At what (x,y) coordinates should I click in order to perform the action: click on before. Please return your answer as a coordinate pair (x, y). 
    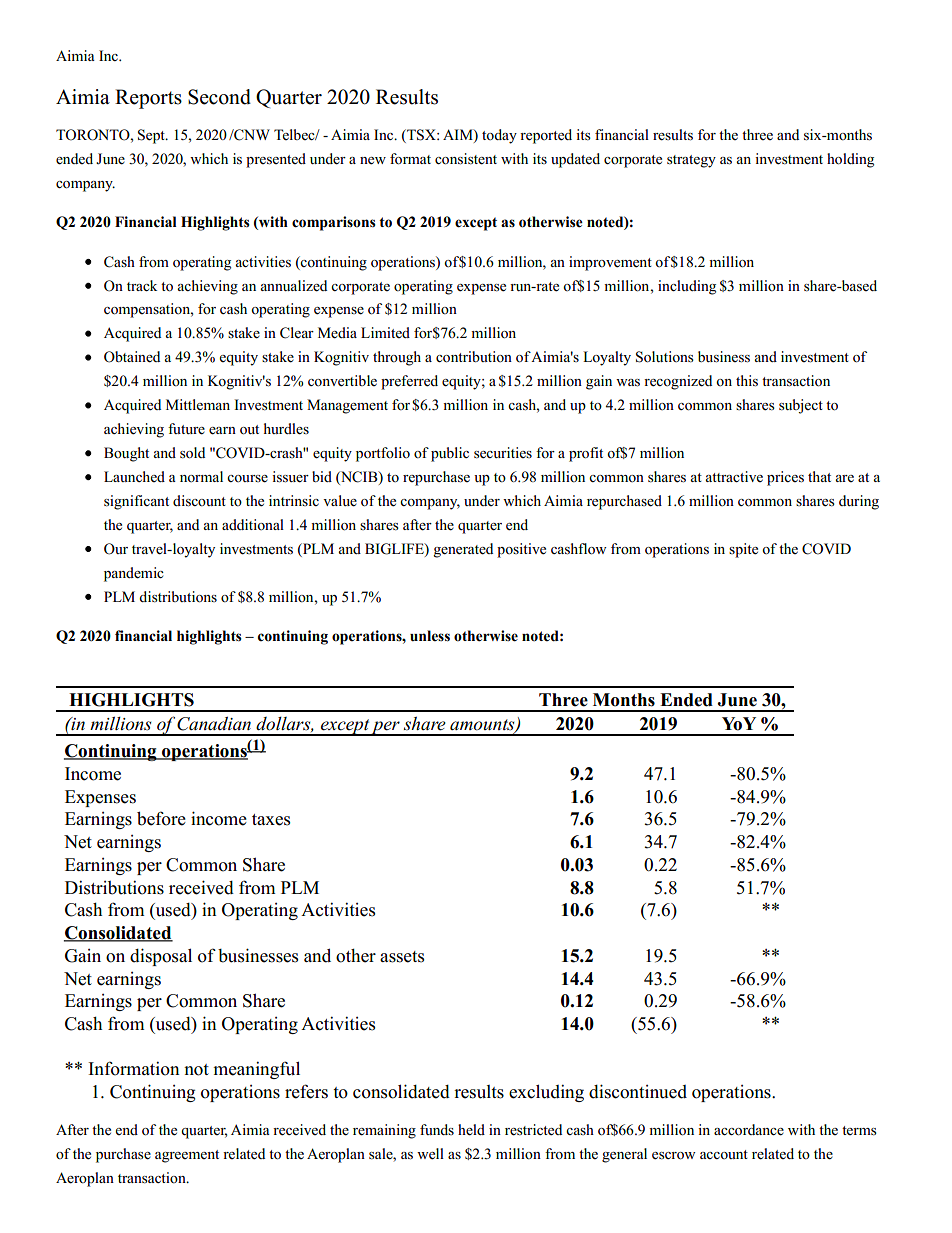
    Looking at the image, I should click on (161, 818).
